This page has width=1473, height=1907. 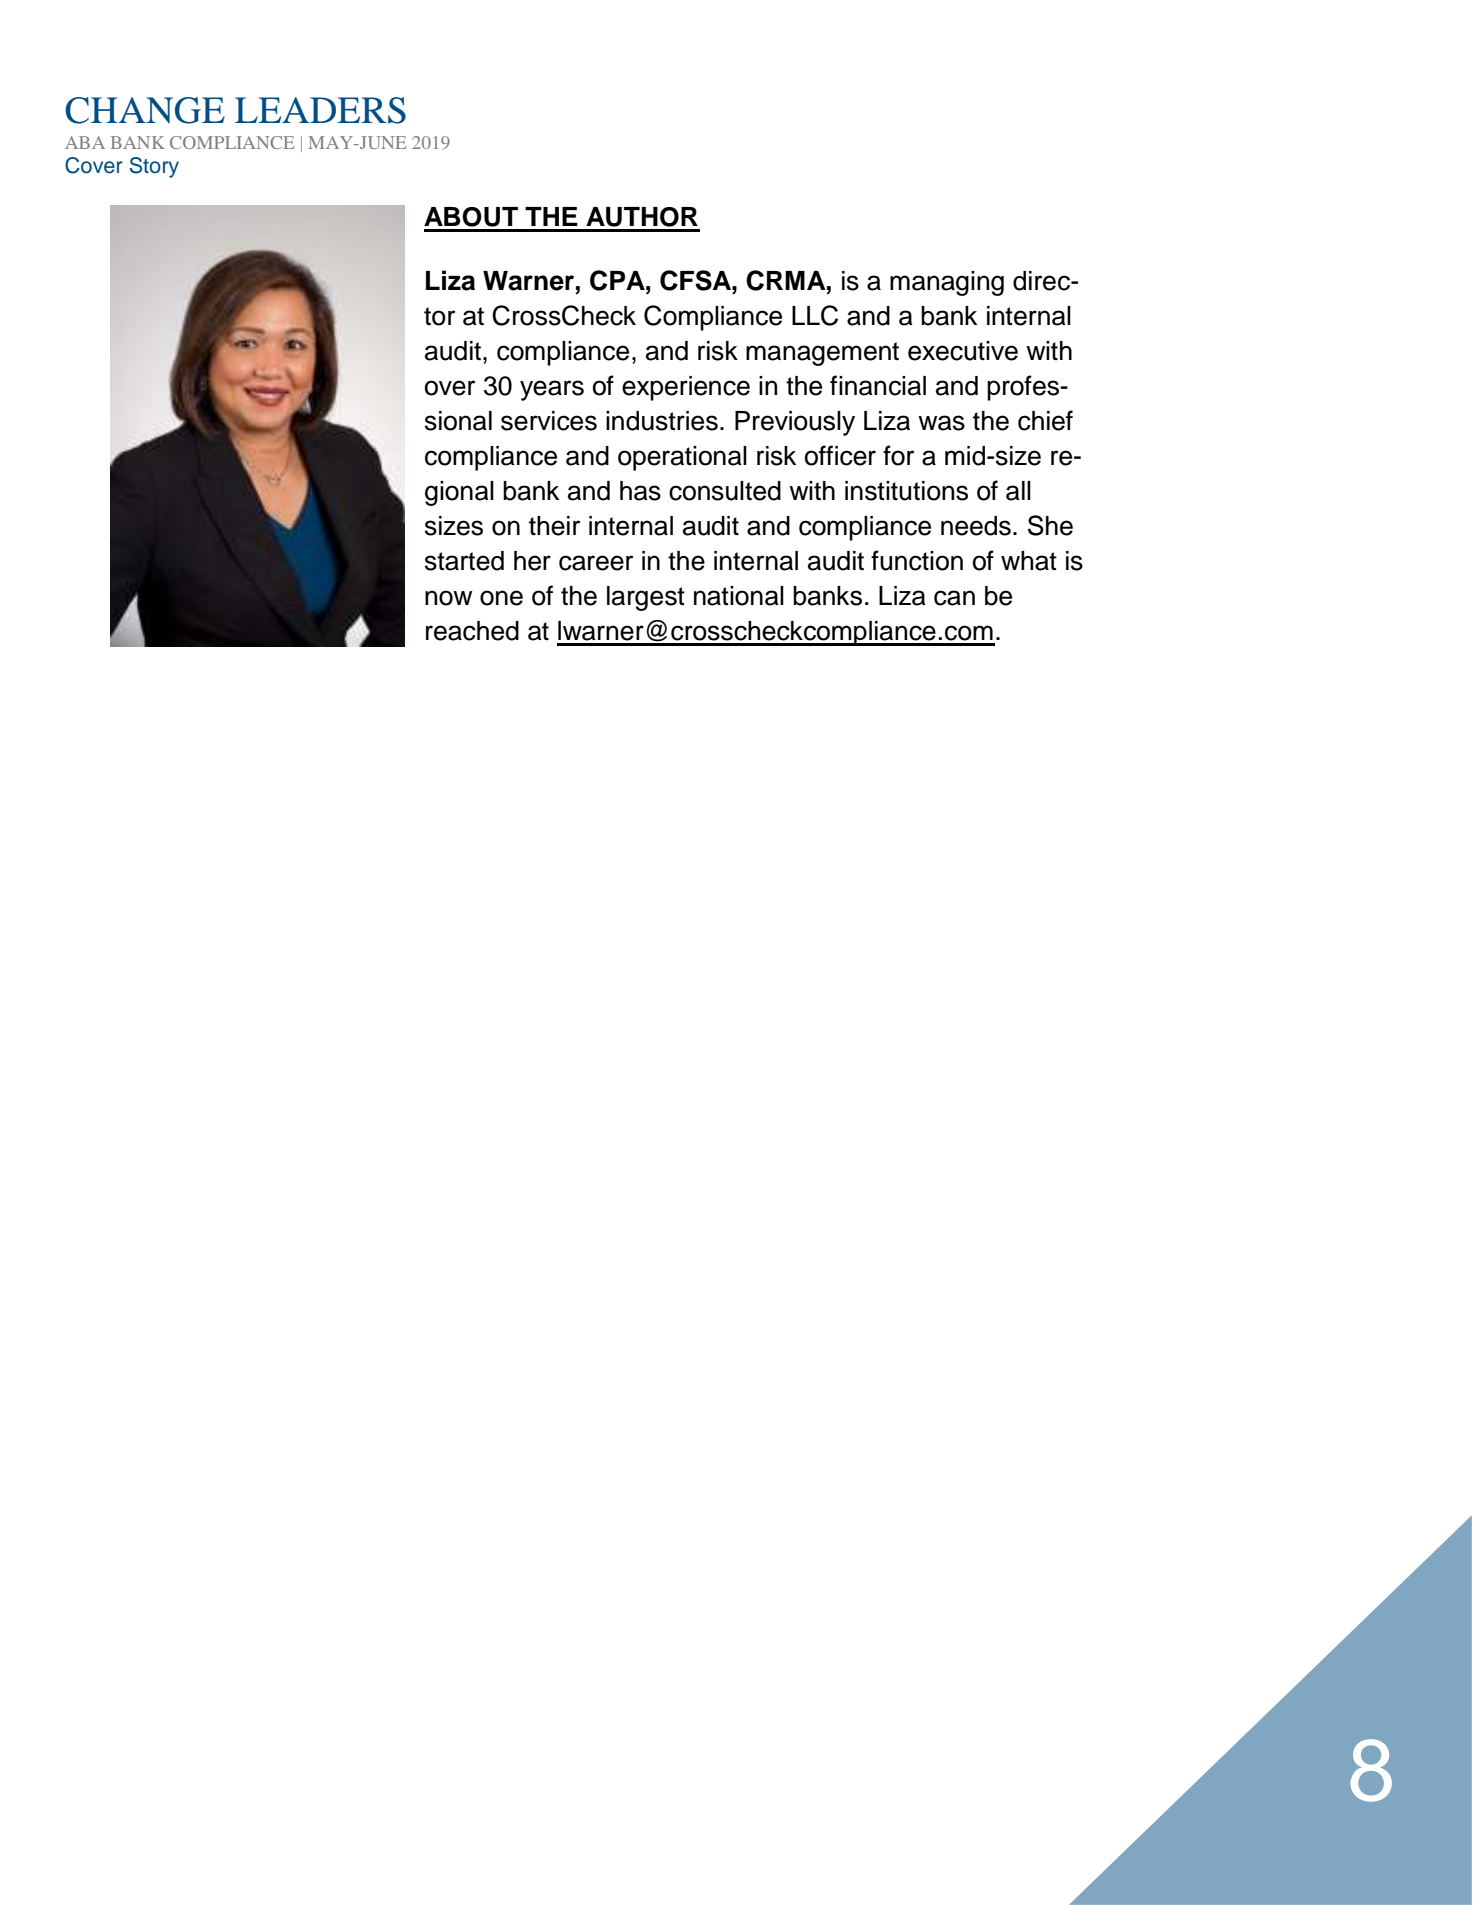 What do you see at coordinates (963, 351) in the page?
I see `executive` at bounding box center [963, 351].
